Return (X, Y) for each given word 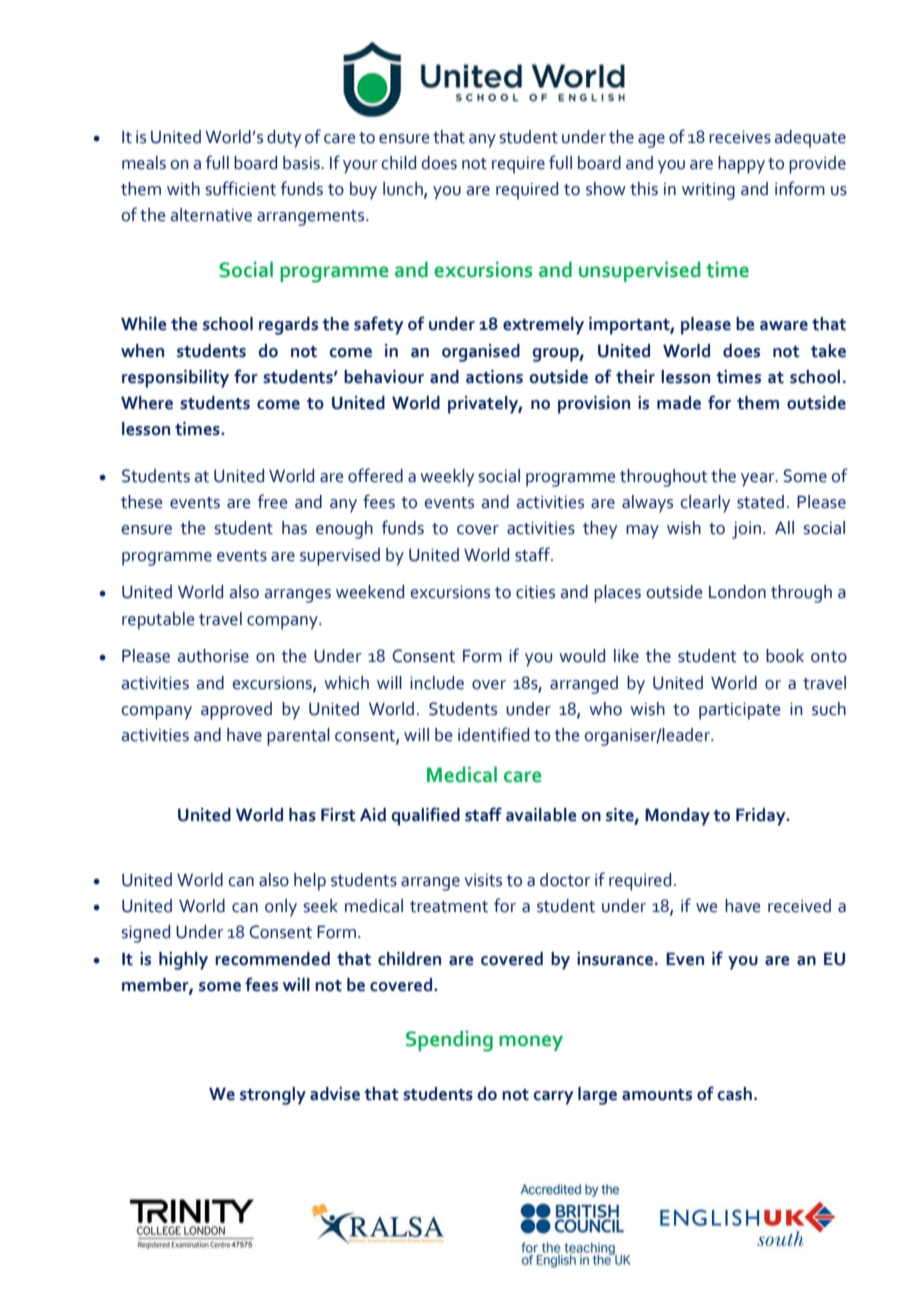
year (759, 480)
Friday (762, 817)
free (272, 501)
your (360, 167)
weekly (447, 478)
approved (236, 711)
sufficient (241, 188)
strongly (273, 1096)
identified (493, 734)
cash (735, 1094)
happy (741, 165)
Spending (449, 1041)
